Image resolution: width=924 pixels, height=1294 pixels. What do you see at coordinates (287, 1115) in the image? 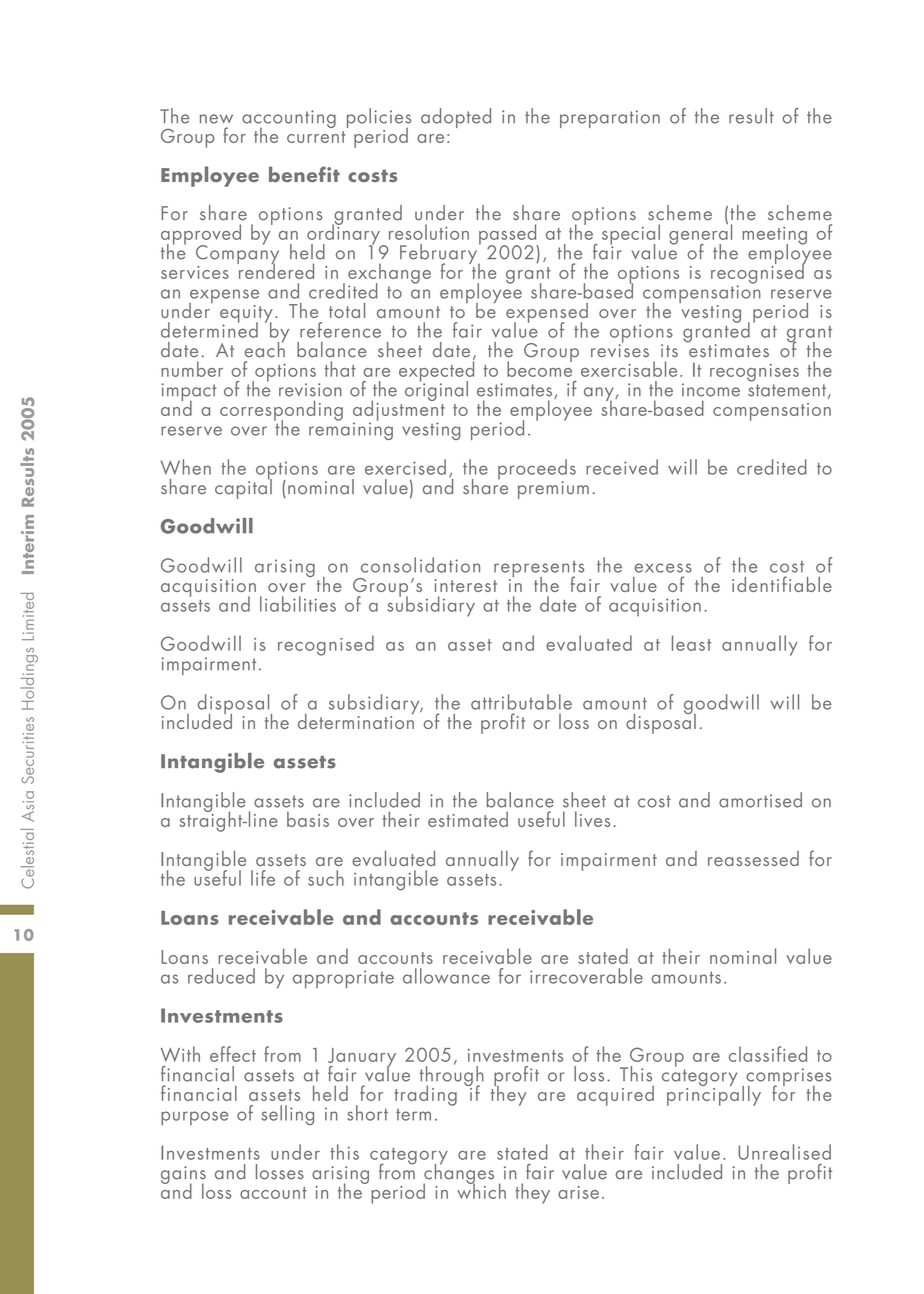
I see `selling` at bounding box center [287, 1115].
